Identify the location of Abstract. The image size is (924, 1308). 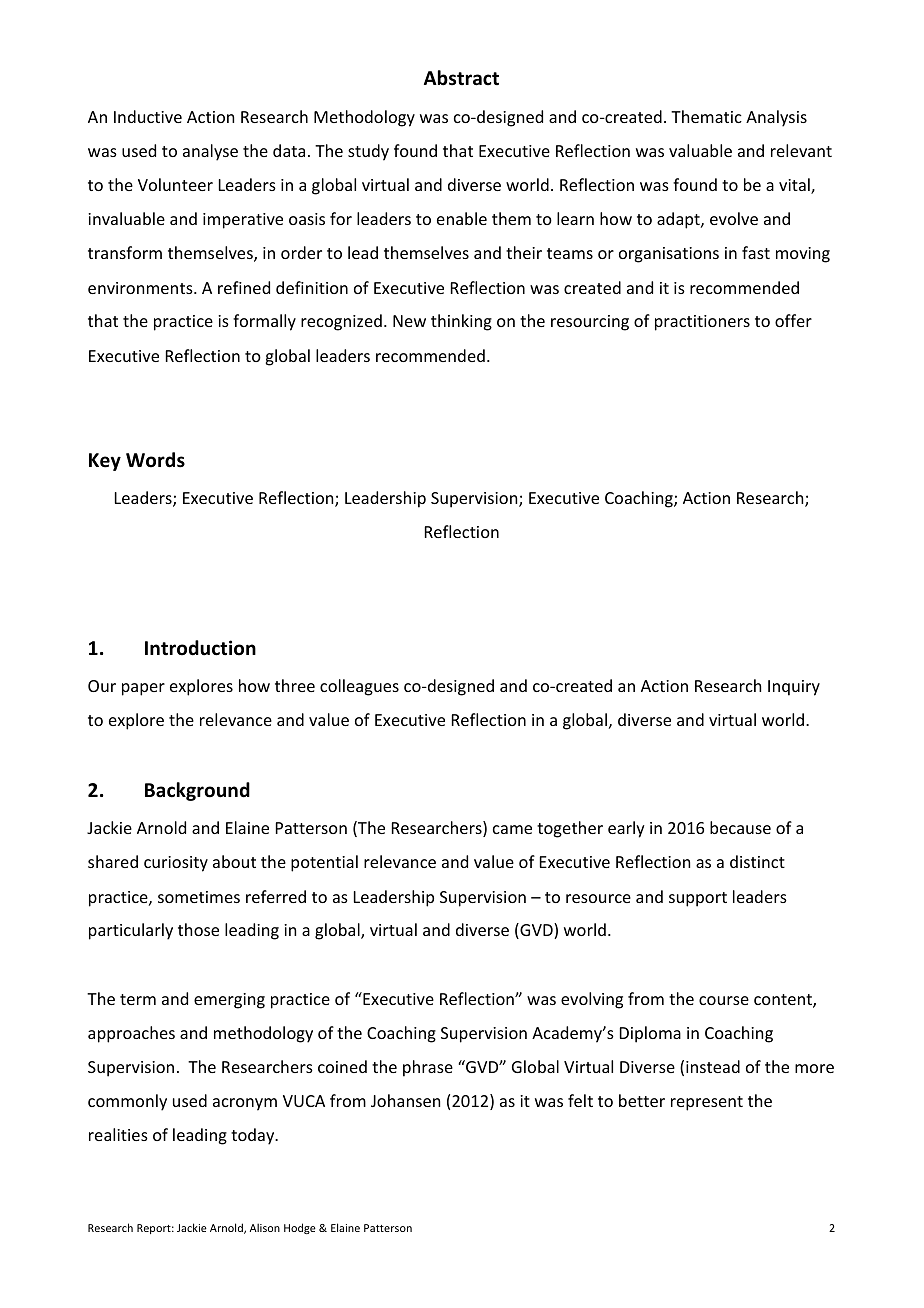
(461, 78).
